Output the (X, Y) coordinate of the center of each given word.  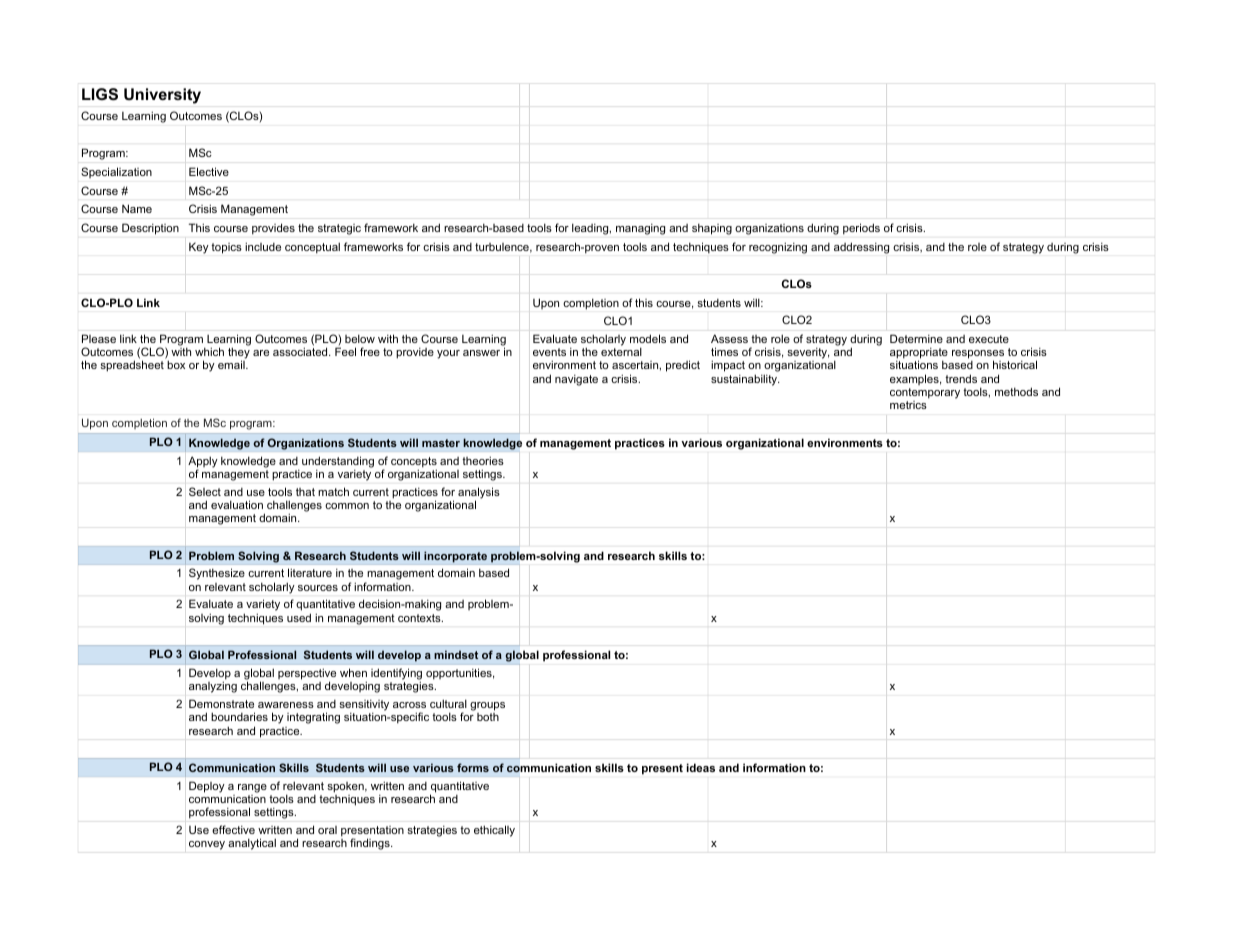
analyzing (213, 687)
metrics (908, 405)
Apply (203, 463)
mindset (456, 654)
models (648, 338)
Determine (916, 338)
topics (226, 248)
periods (861, 229)
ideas (701, 767)
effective (233, 829)
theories (483, 460)
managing (640, 229)
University (162, 96)
